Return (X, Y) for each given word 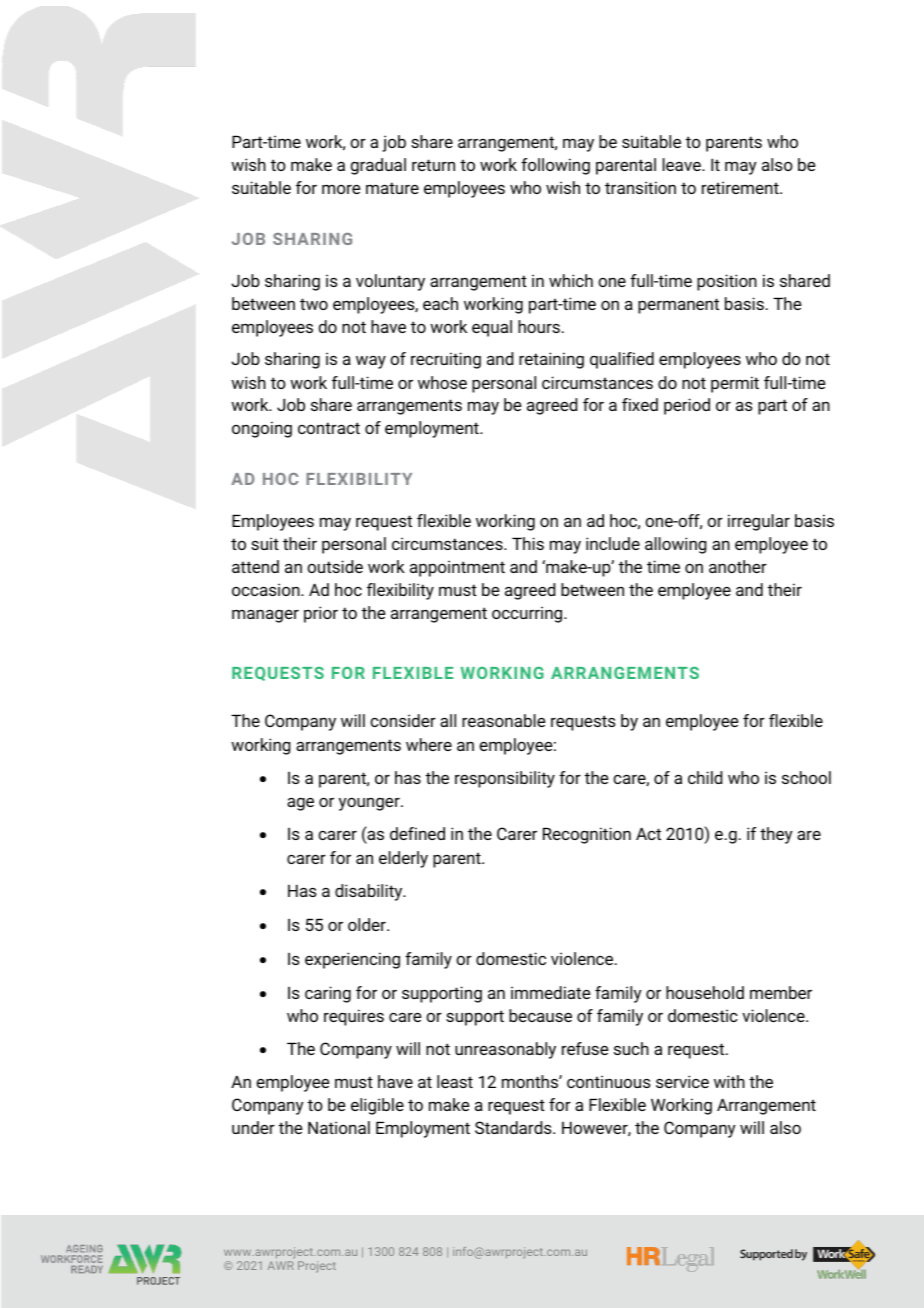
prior (321, 614)
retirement (741, 187)
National (339, 1127)
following (555, 166)
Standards (514, 1127)
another (738, 566)
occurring (528, 614)
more (341, 189)
